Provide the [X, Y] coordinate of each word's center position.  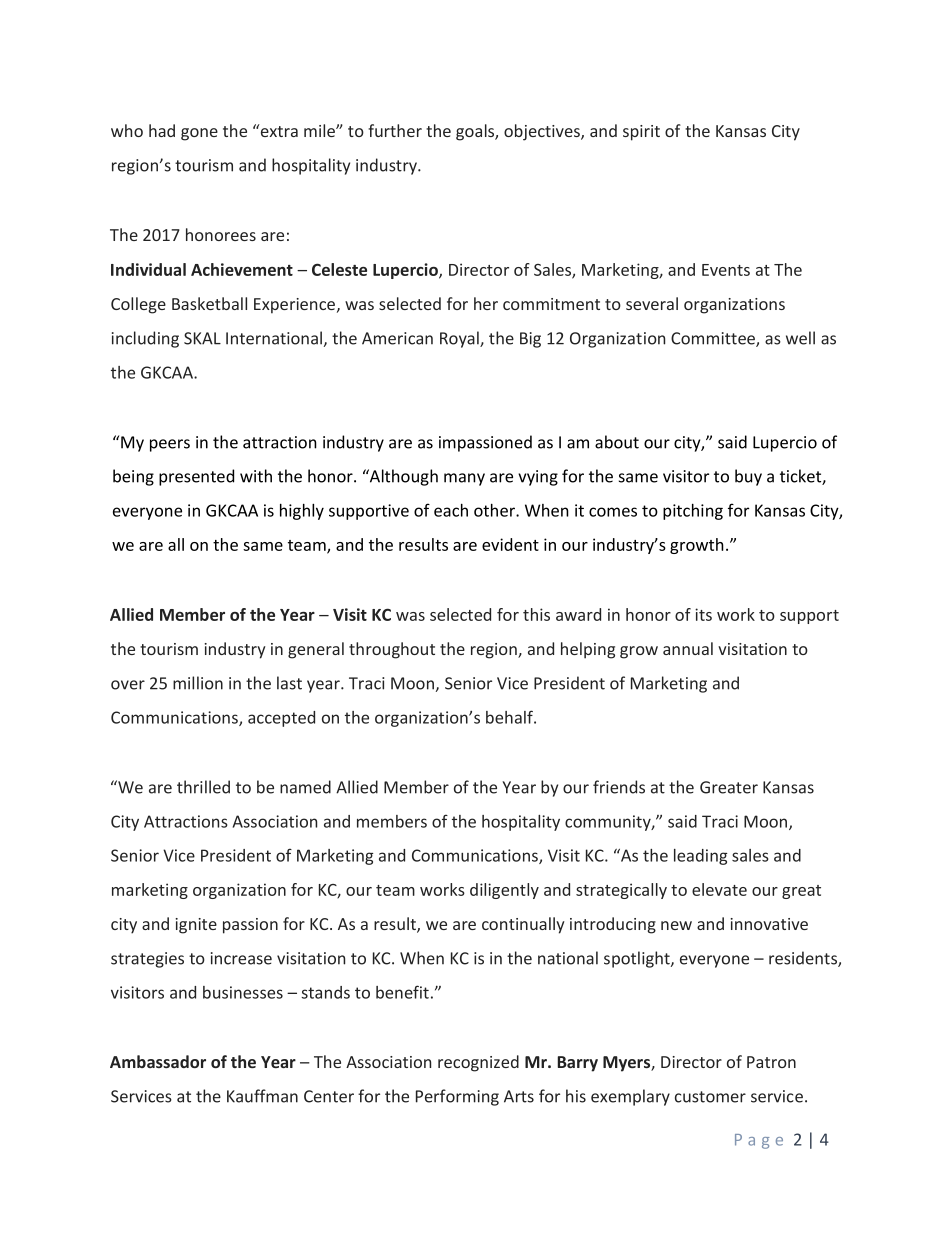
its [703, 614]
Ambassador [158, 1061]
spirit [641, 133]
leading [700, 857]
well [800, 338]
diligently [504, 891]
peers [170, 445]
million [198, 683]
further [395, 130]
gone [199, 134]
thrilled [203, 787]
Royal [460, 339]
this [536, 614]
